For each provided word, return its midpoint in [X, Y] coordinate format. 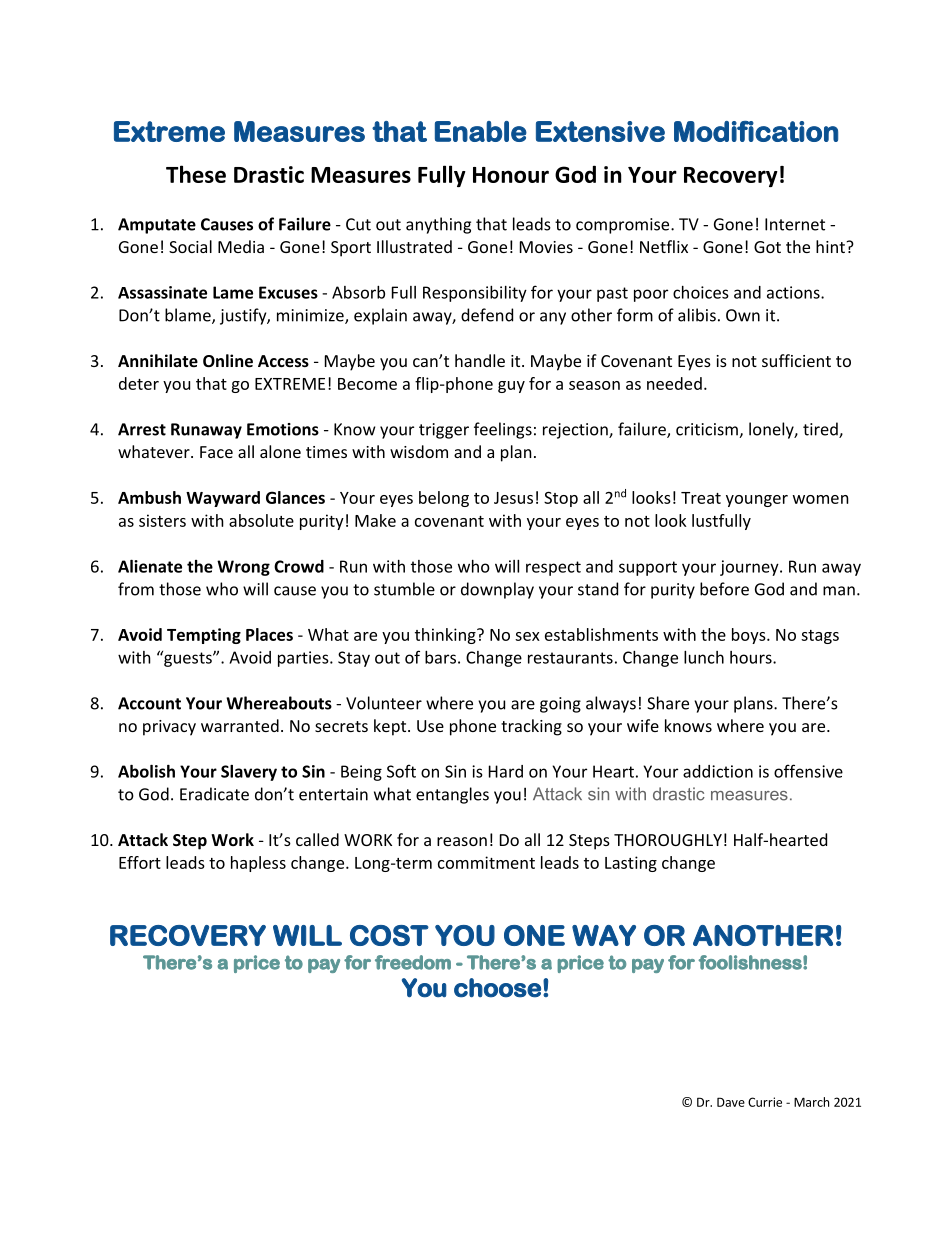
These [196, 174]
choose [497, 988]
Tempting [204, 636]
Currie [765, 1102]
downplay [497, 590]
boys [750, 636]
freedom [413, 962]
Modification [756, 131]
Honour [511, 175]
